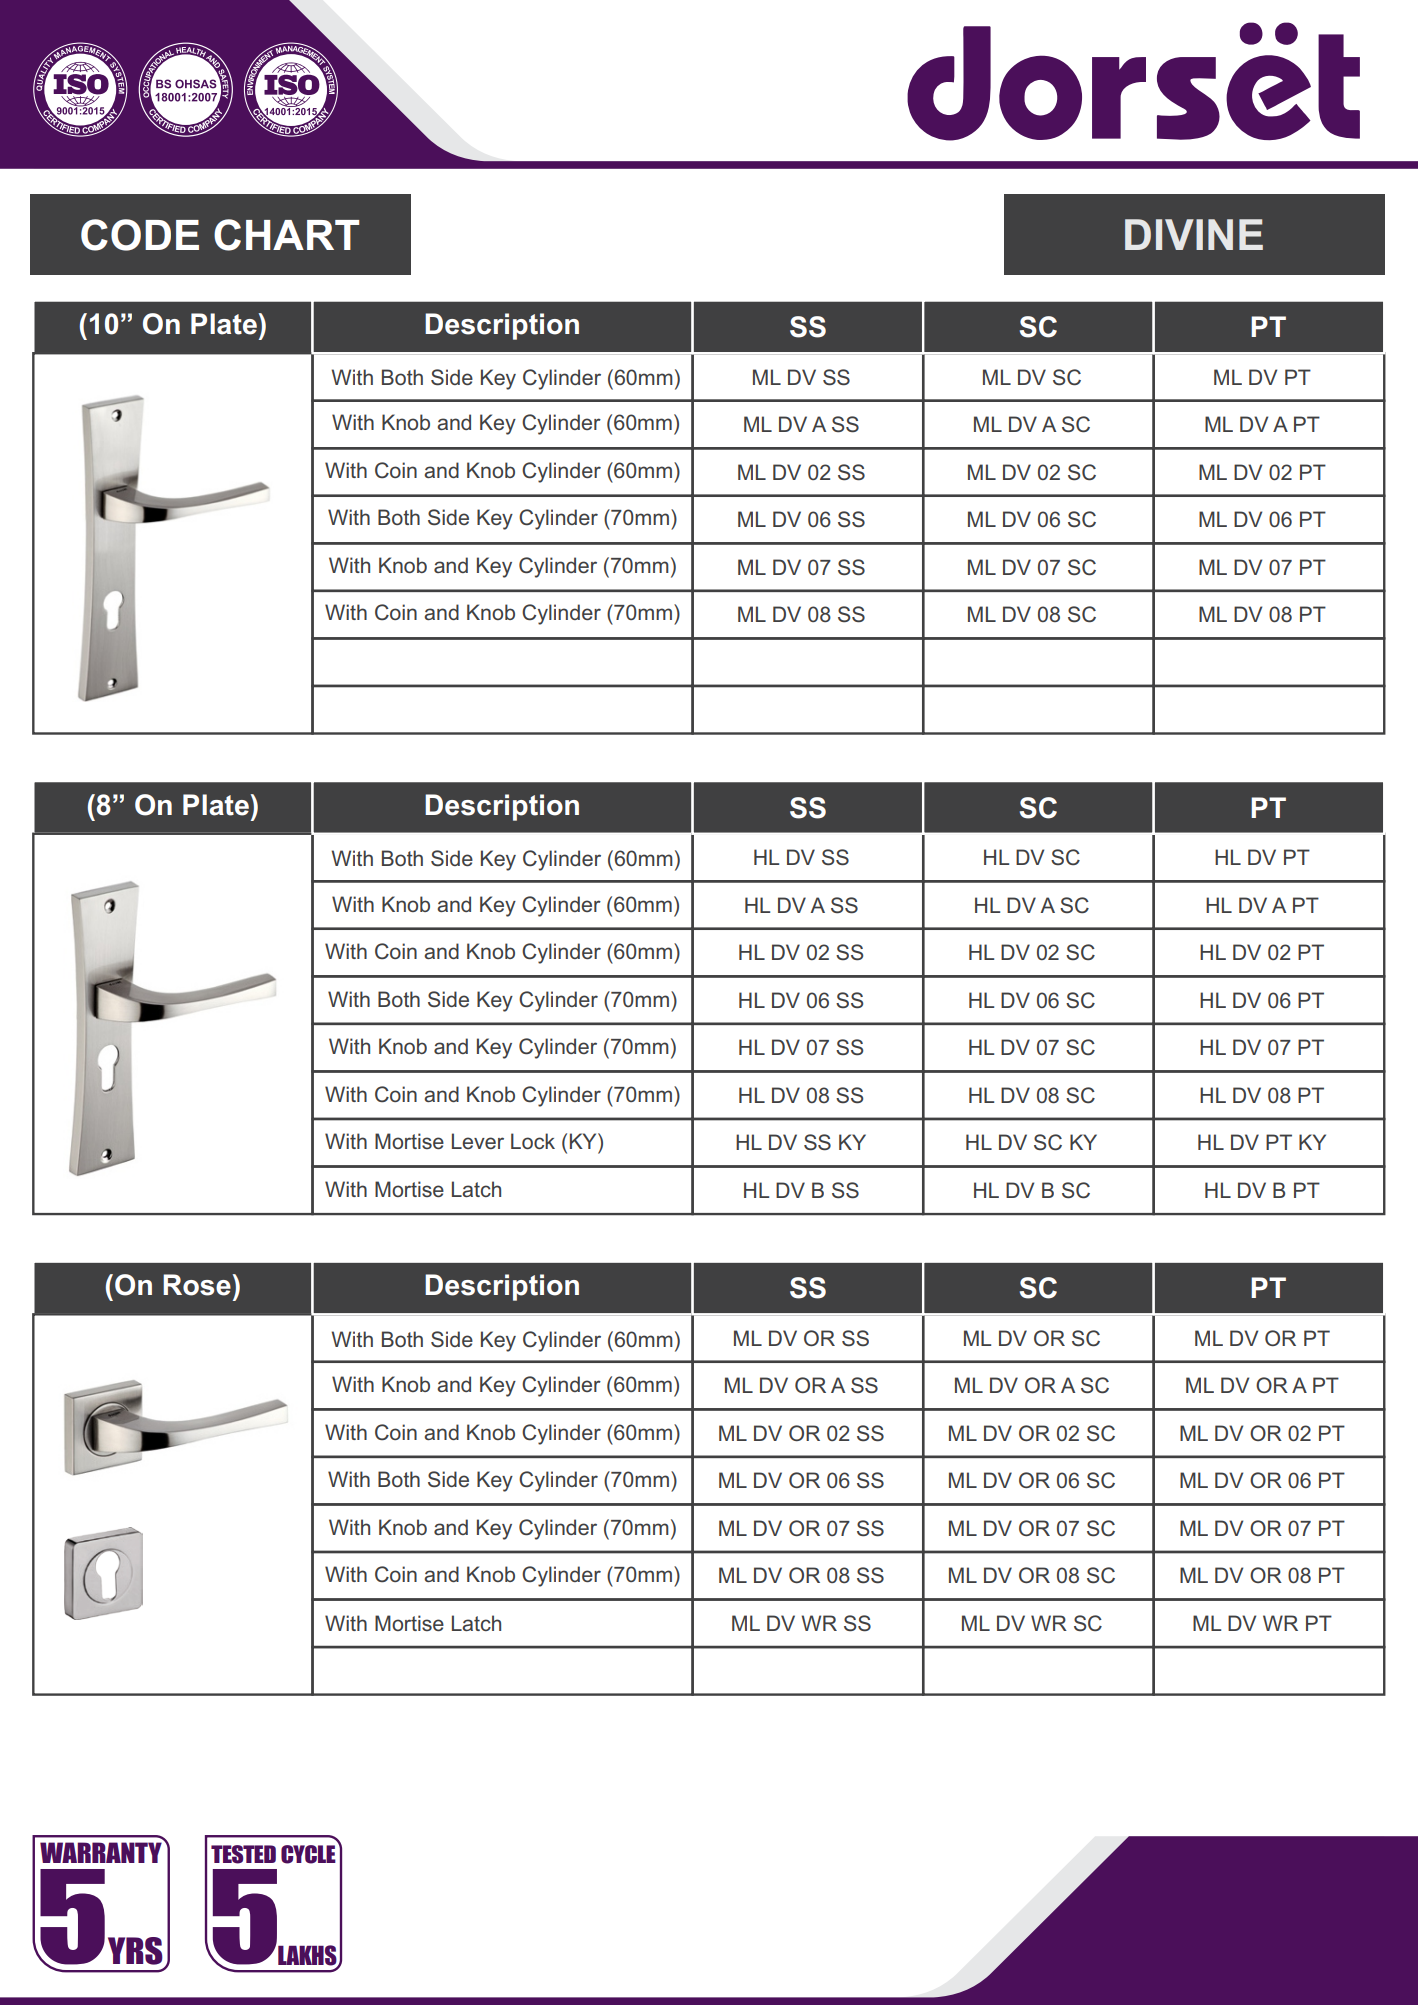  Describe the element at coordinates (243, 1854) in the screenshot. I see `TESTED` at that location.
